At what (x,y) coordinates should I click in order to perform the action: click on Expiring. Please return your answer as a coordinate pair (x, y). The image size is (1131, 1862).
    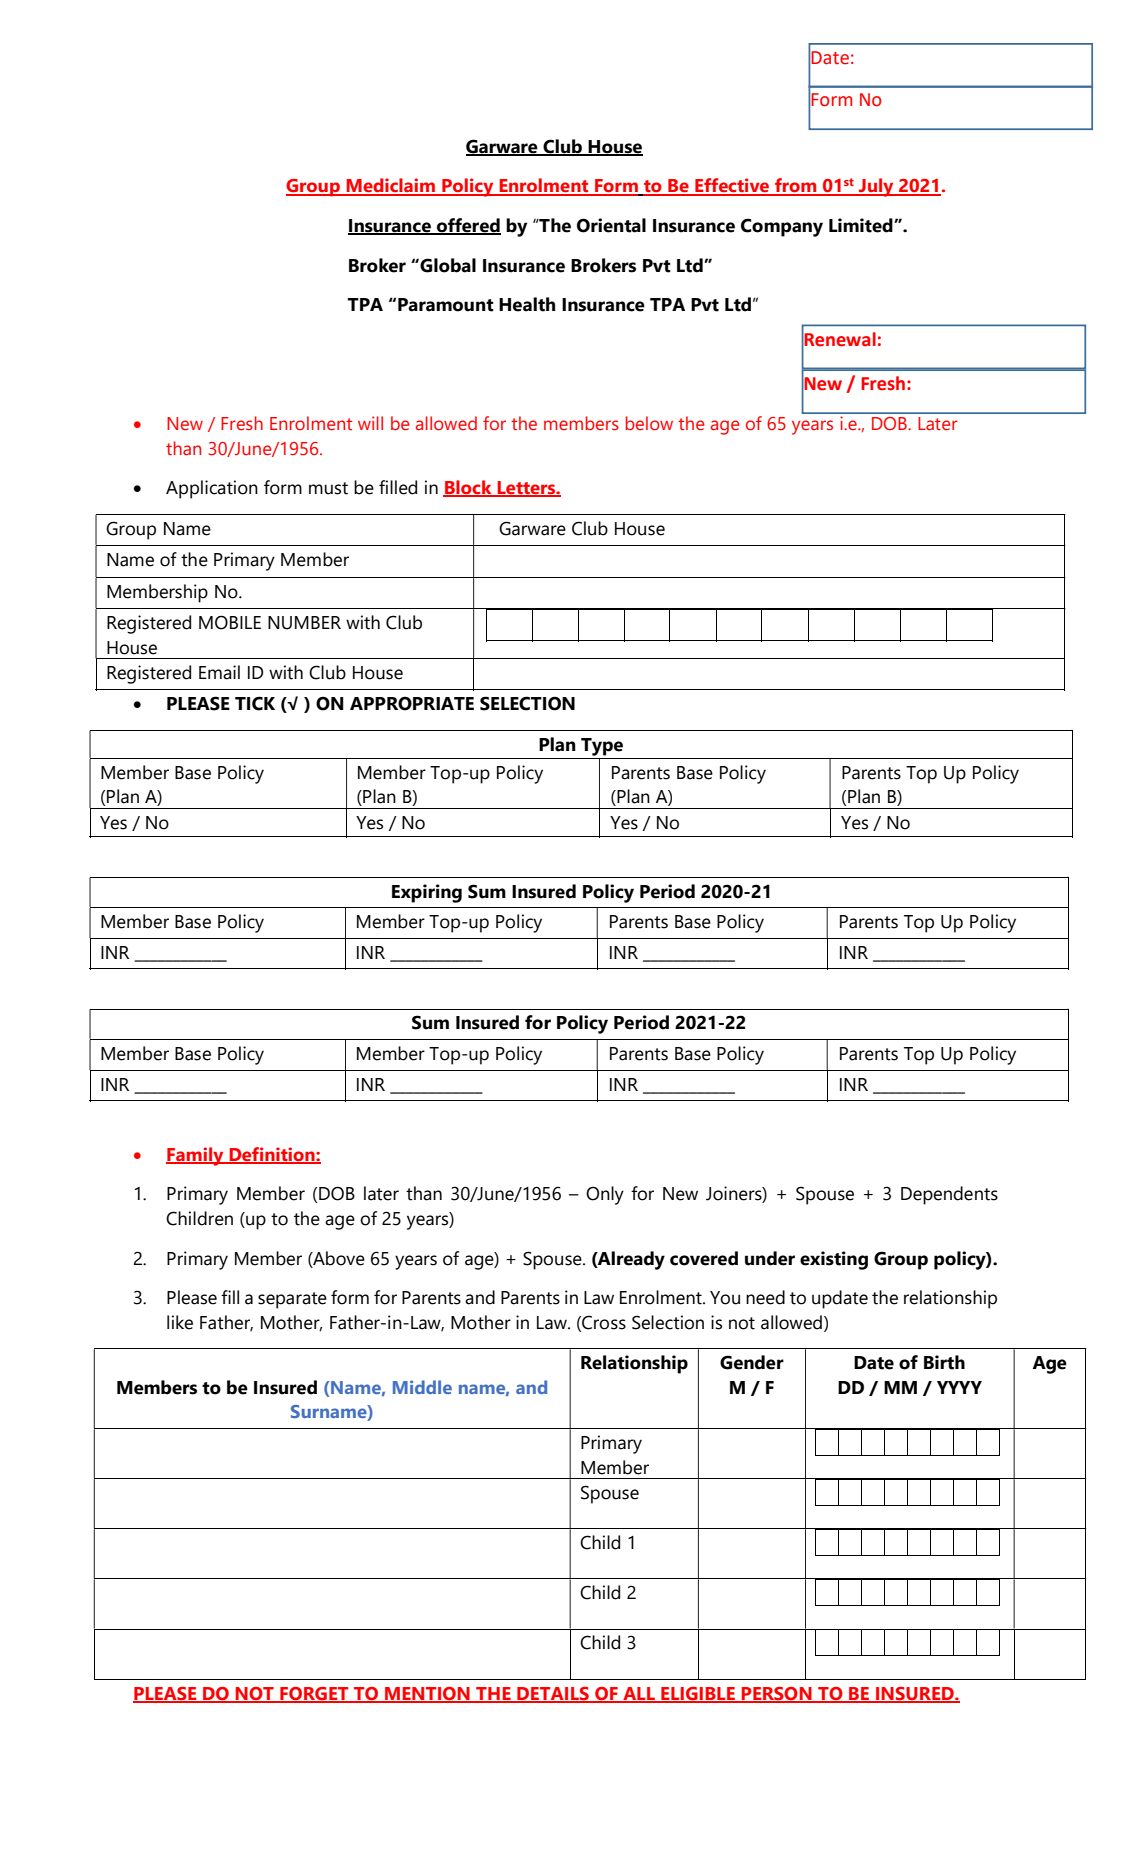
    Looking at the image, I should click on (427, 893).
